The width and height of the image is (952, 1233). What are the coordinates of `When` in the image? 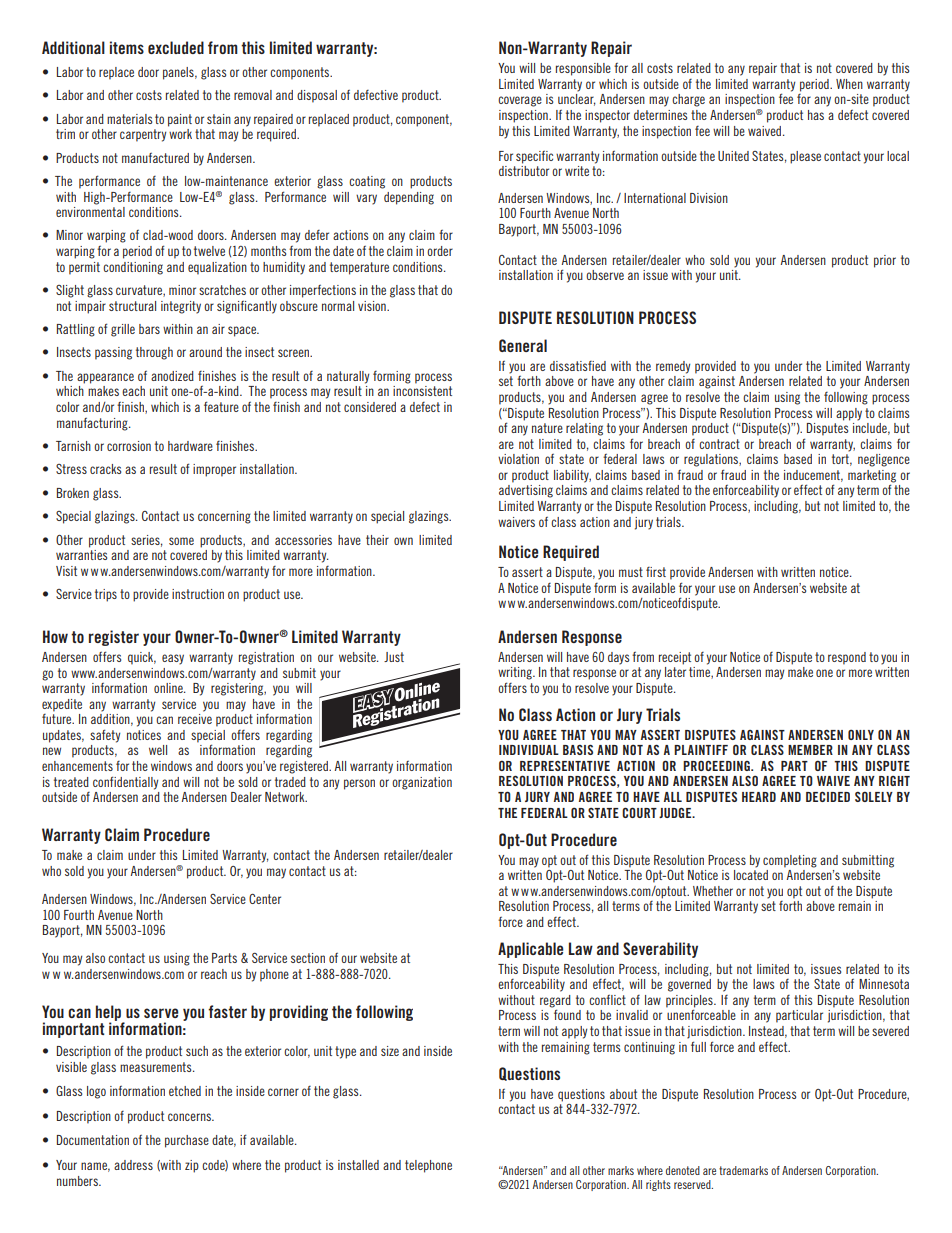 It's located at (849, 84).
